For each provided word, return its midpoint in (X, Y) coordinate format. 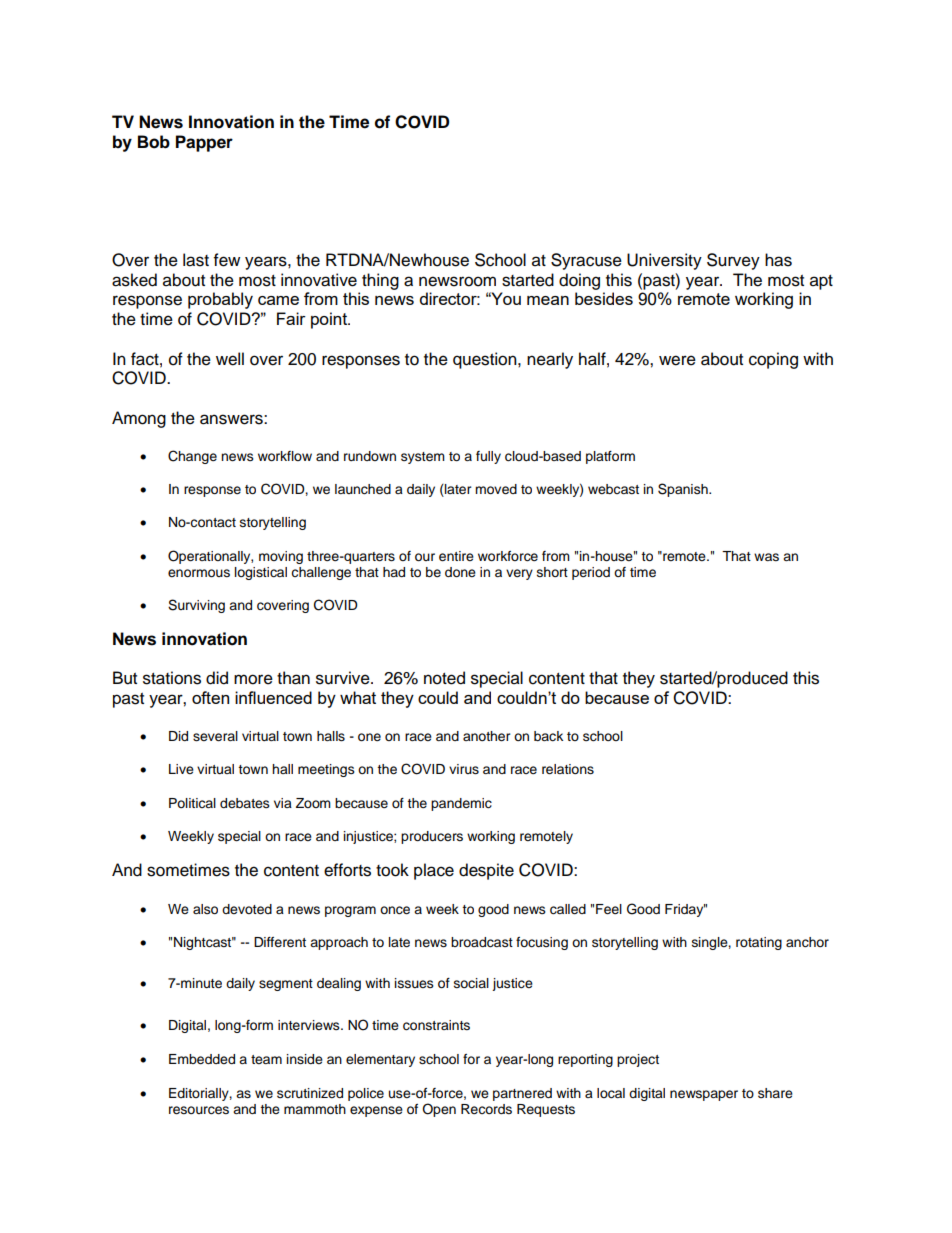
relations (568, 769)
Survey (733, 261)
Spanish (684, 490)
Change (192, 457)
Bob (154, 142)
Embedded (202, 1059)
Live (181, 769)
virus (464, 769)
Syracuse (586, 261)
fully (488, 457)
